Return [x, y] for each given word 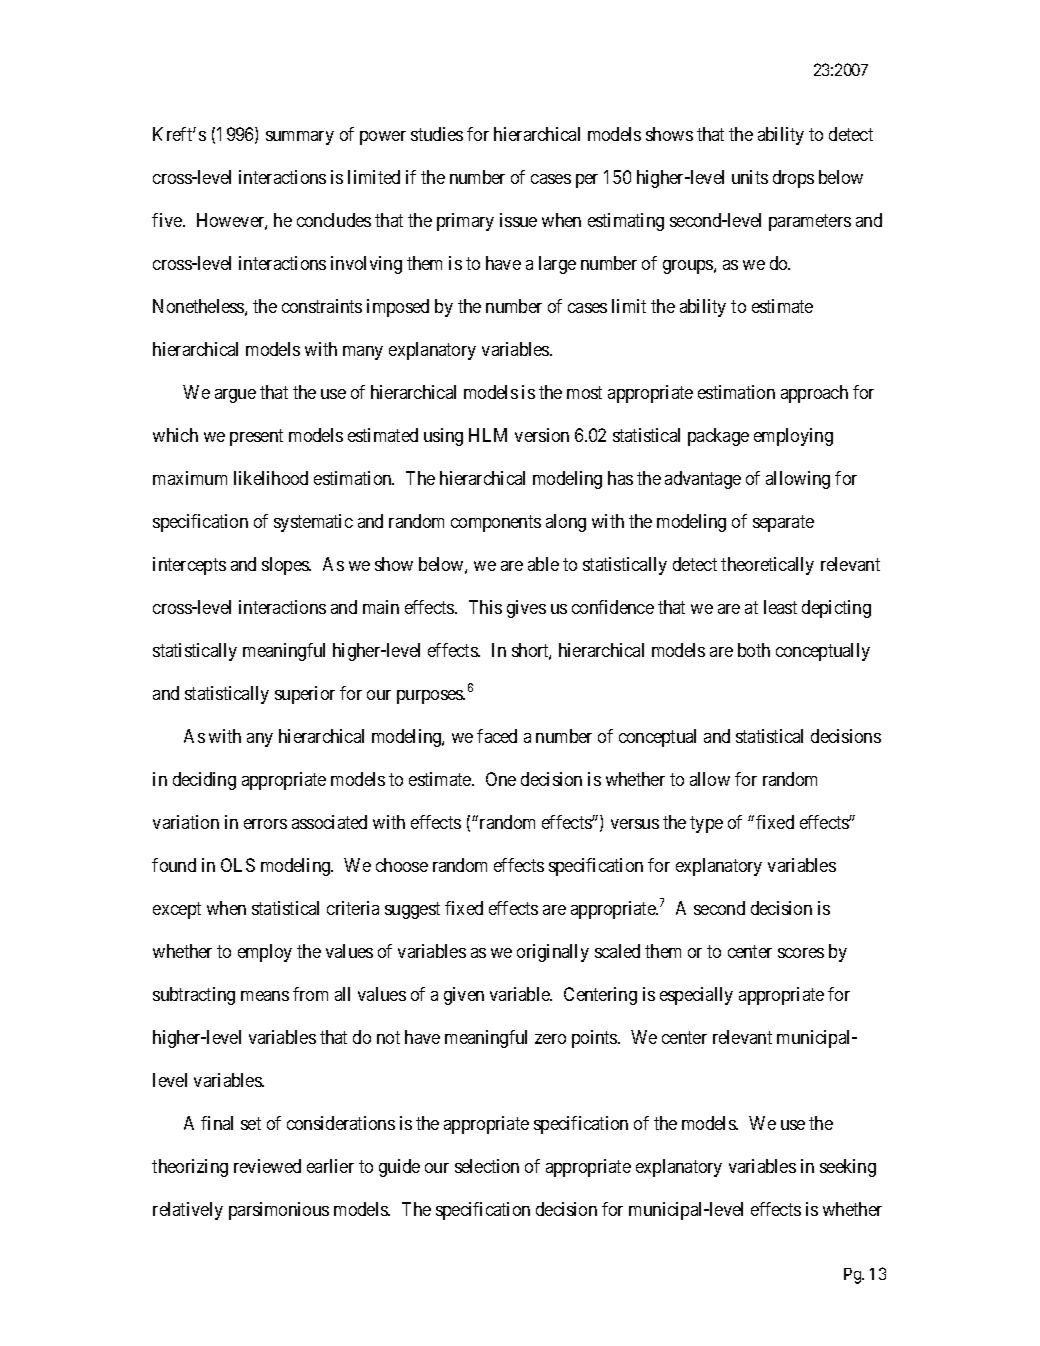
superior [305, 695]
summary [300, 138]
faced [497, 736]
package [718, 437]
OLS [238, 865]
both [754, 650]
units [750, 177]
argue [235, 396]
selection [487, 1166]
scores [801, 953]
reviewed [267, 1166]
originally [553, 953]
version [542, 435]
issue [518, 220]
